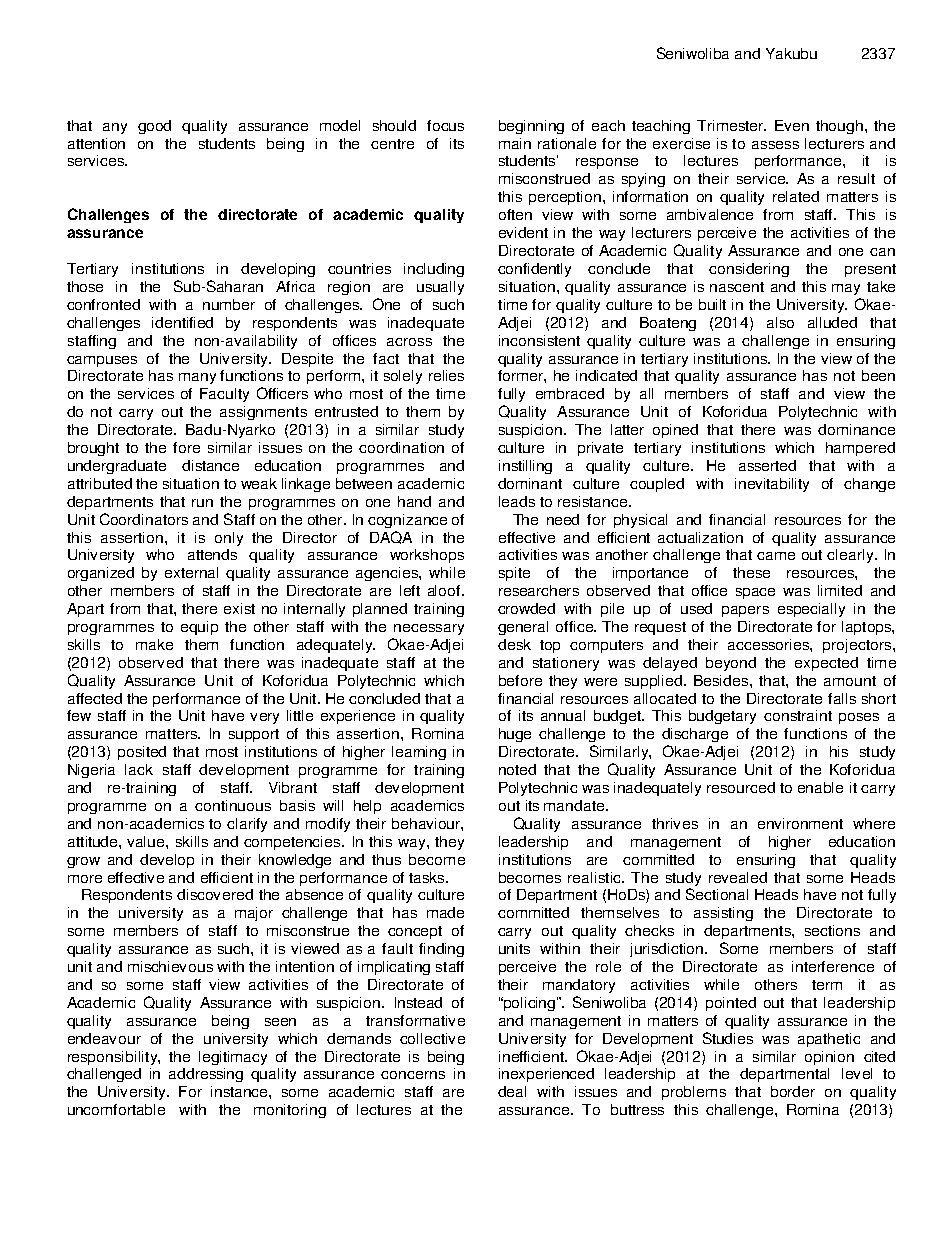 The width and height of the page is (952, 1233). Describe the element at coordinates (206, 1075) in the page. I see `addressing` at that location.
